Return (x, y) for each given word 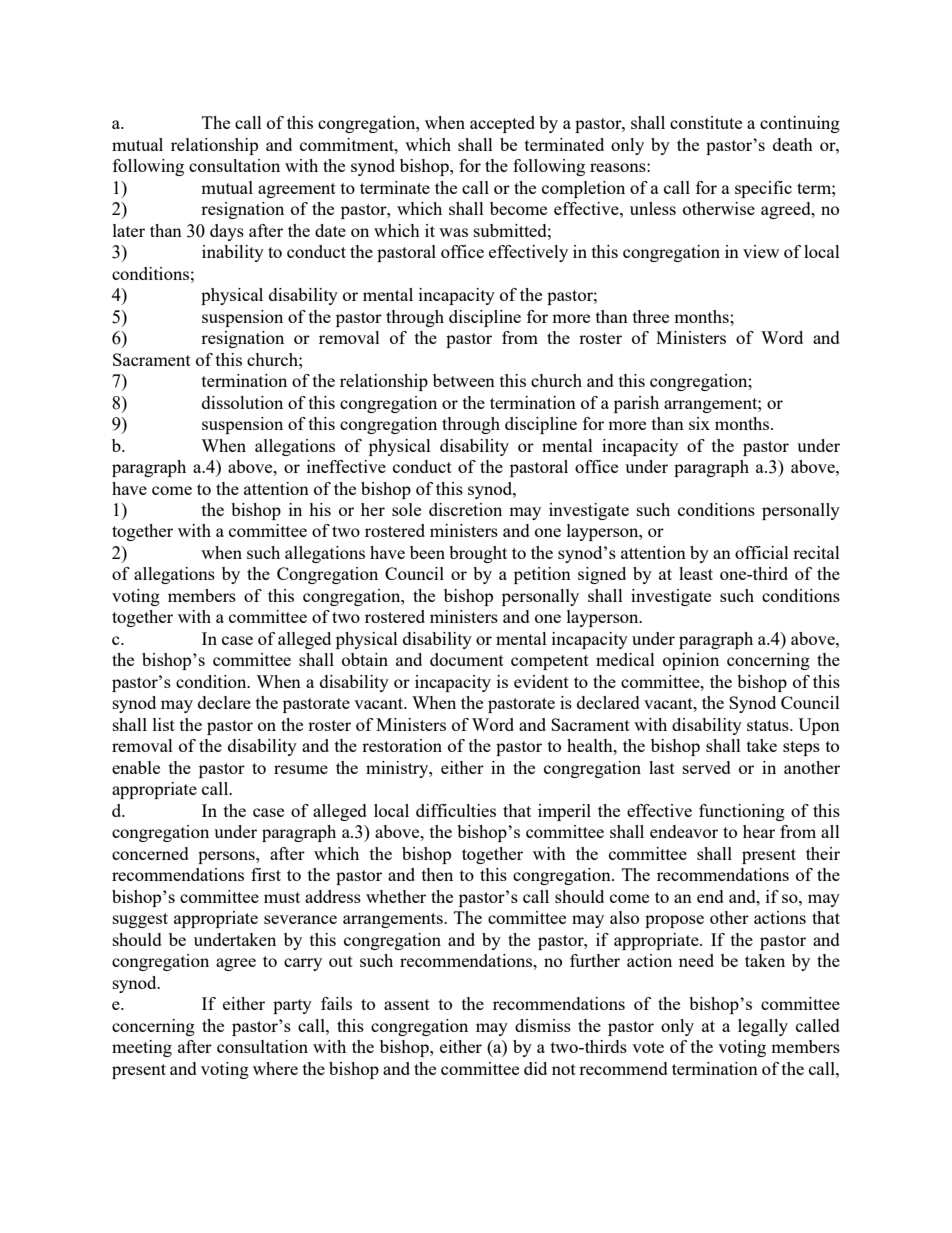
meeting (142, 1048)
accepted (502, 124)
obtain (365, 659)
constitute (706, 122)
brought (478, 554)
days (227, 232)
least (696, 573)
